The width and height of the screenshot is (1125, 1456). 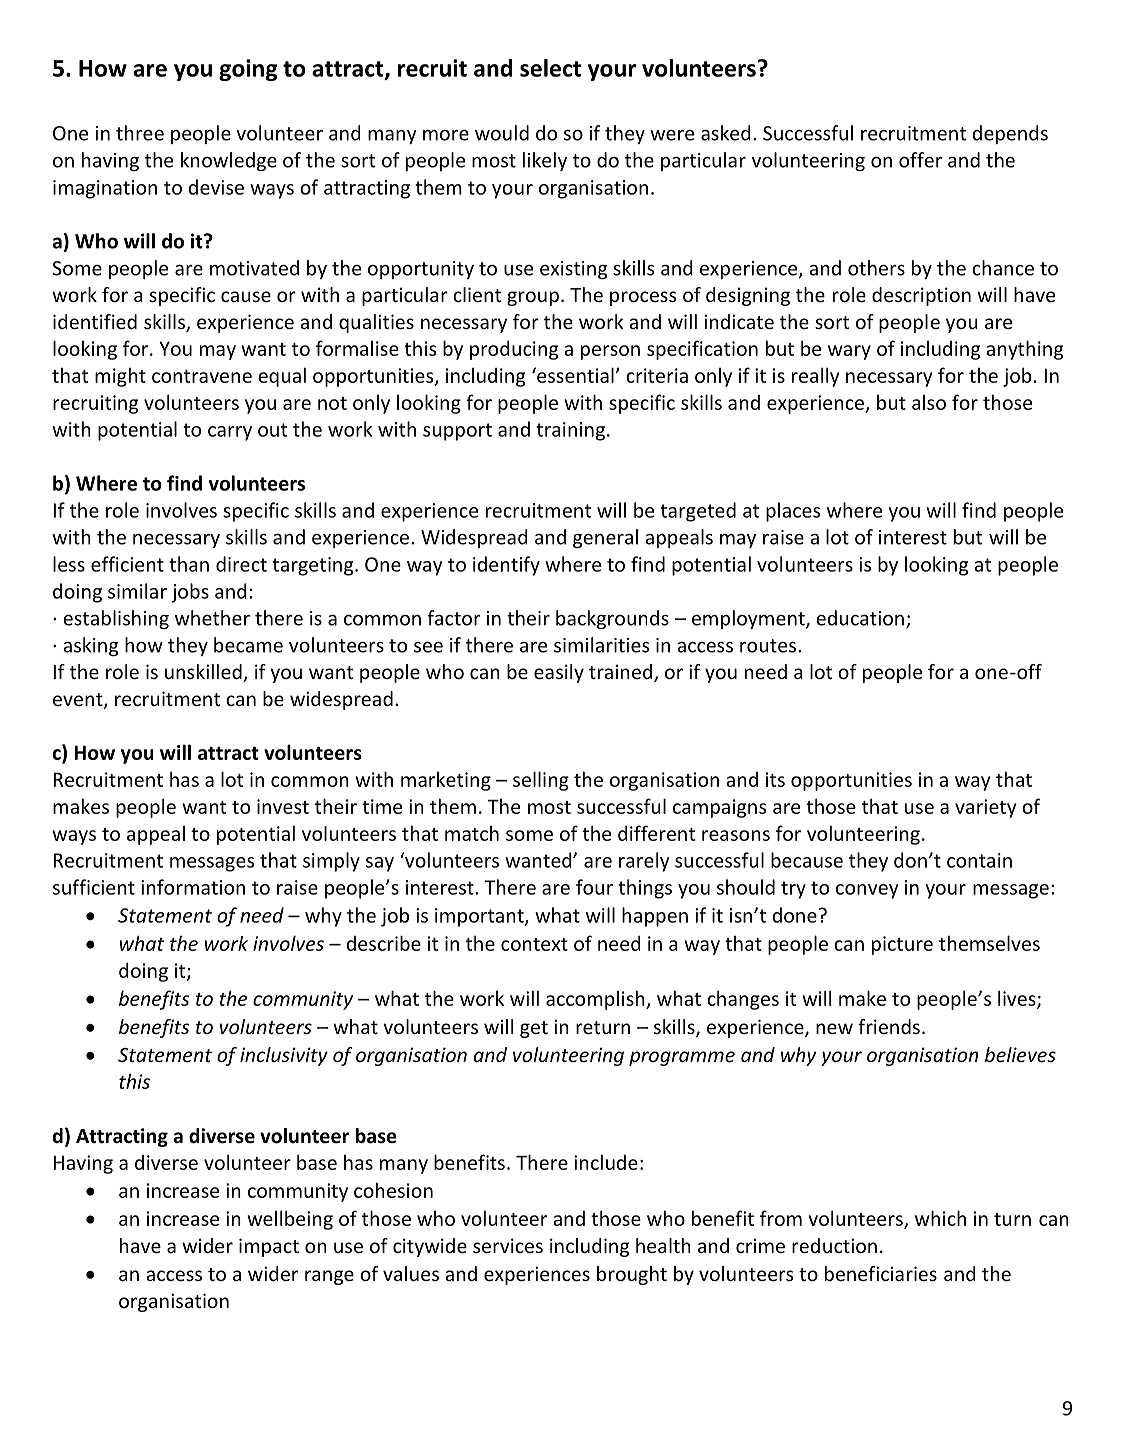 What do you see at coordinates (508, 1245) in the screenshot?
I see `services` at bounding box center [508, 1245].
